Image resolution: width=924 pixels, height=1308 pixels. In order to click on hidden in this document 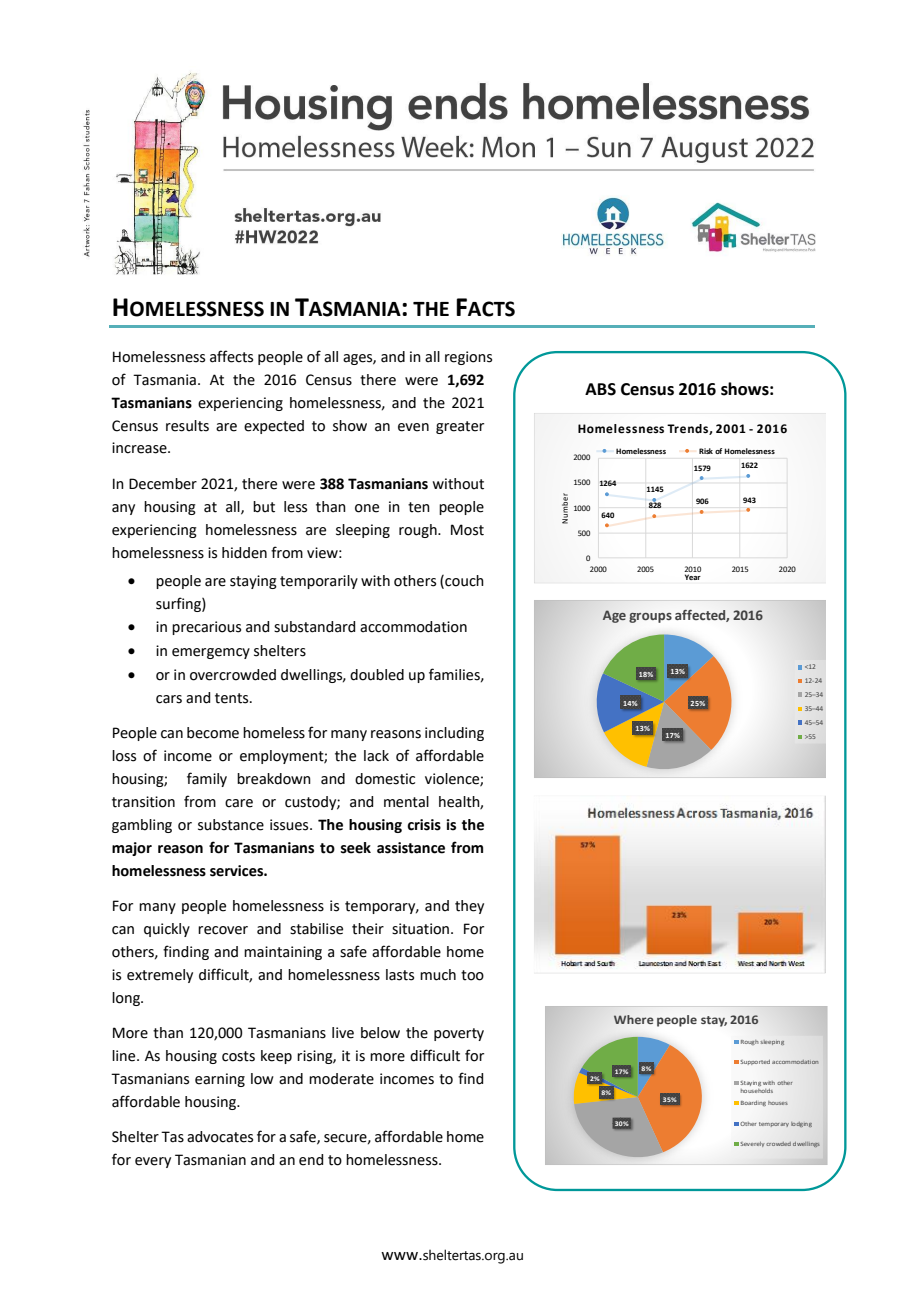, I will do `click(244, 553)`.
